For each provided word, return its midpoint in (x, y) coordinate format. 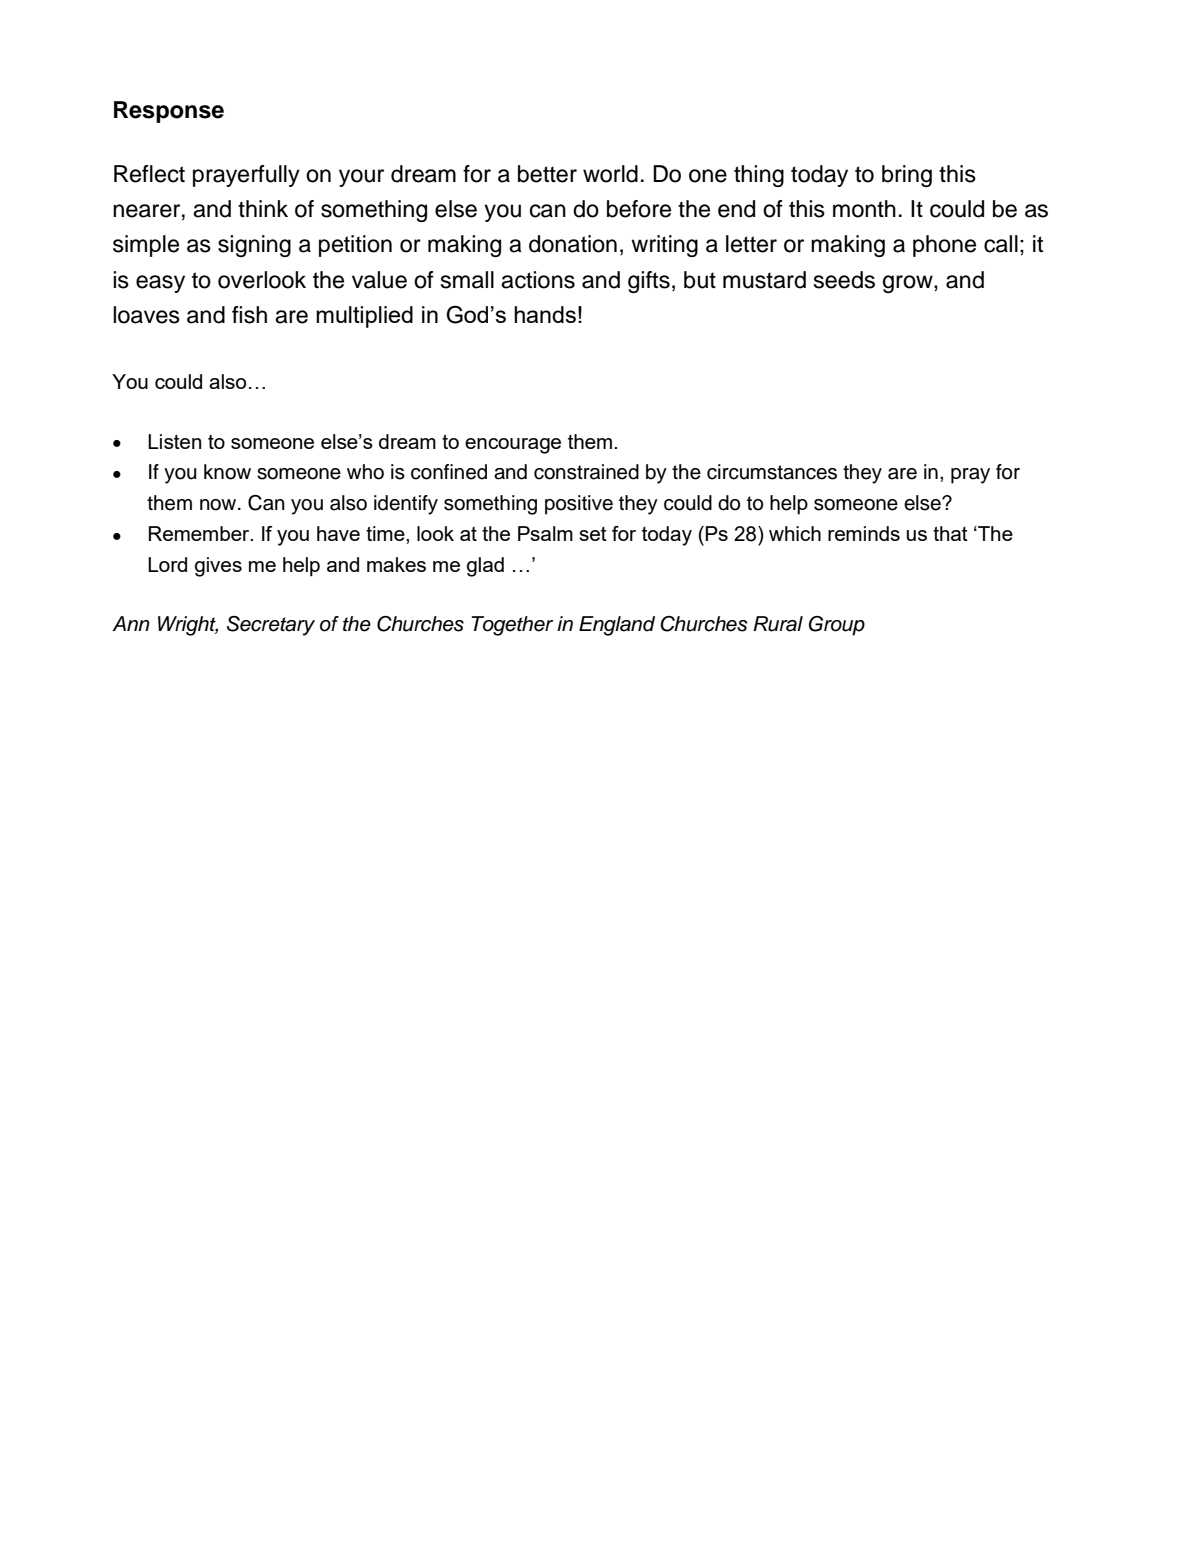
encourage (513, 446)
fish (249, 315)
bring (907, 176)
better (547, 174)
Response (169, 112)
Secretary (271, 626)
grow (909, 284)
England (617, 626)
